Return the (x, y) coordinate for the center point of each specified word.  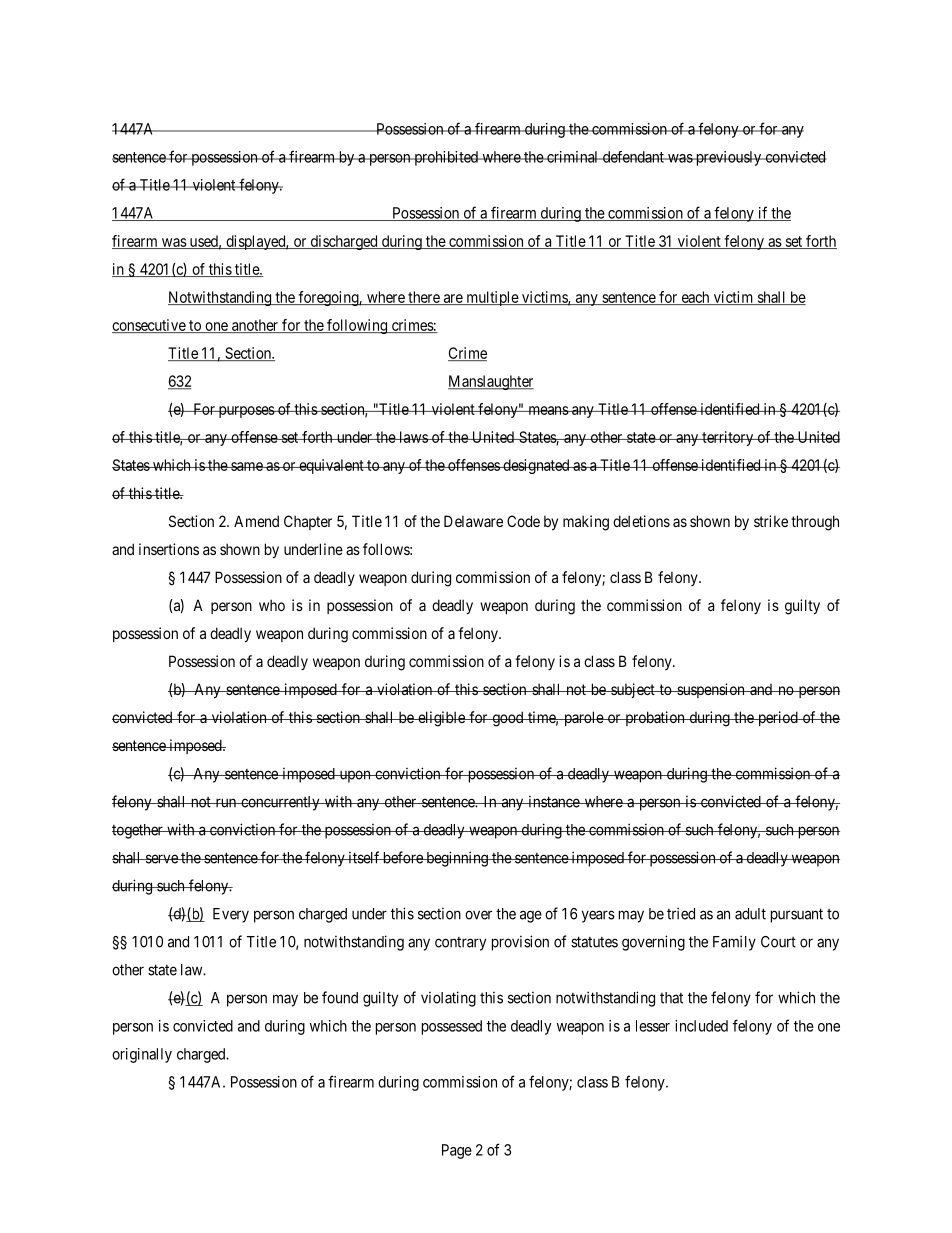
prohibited (446, 158)
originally (142, 1055)
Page (457, 1151)
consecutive (149, 326)
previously (728, 158)
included (701, 1026)
